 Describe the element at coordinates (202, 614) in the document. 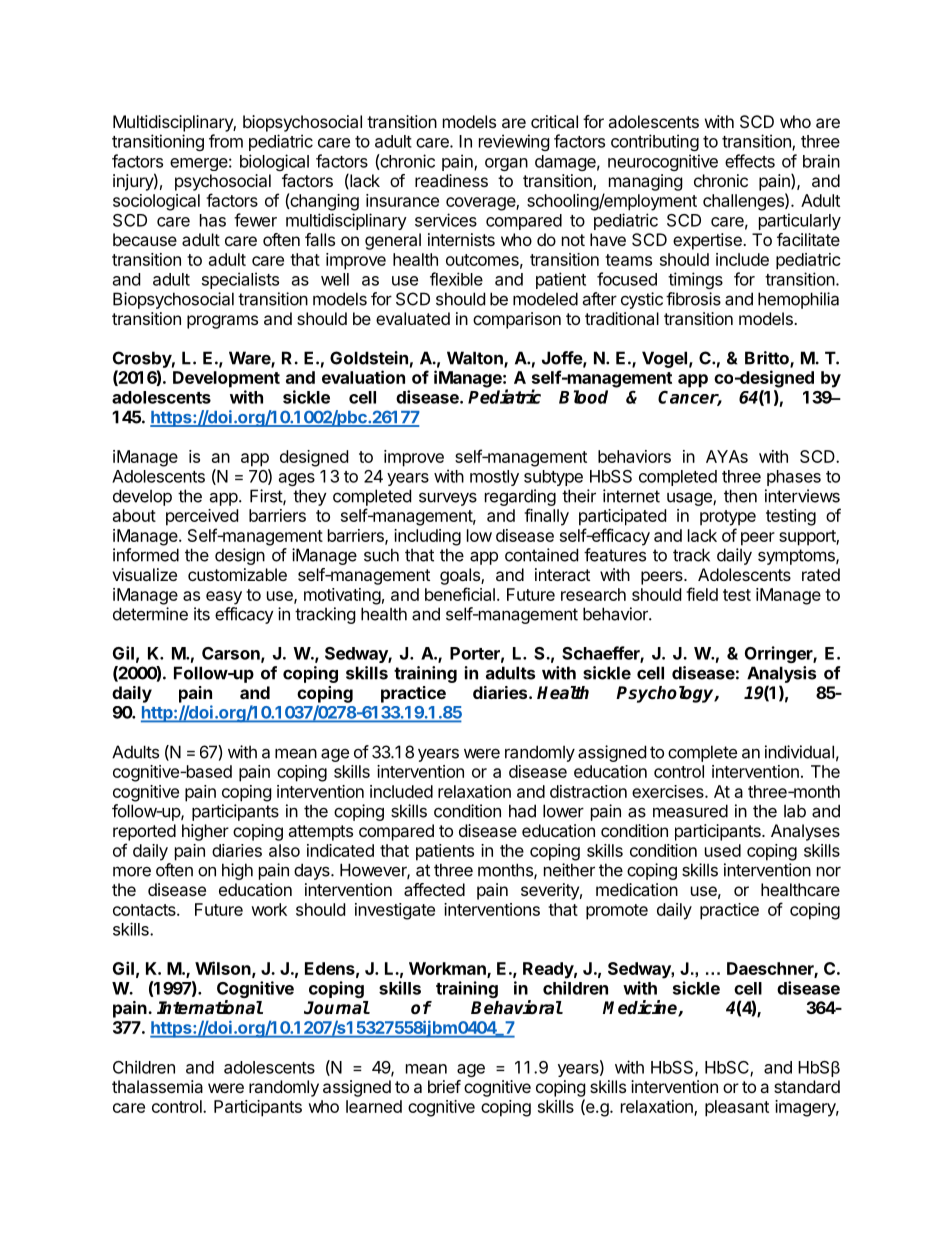

I see `its` at that location.
